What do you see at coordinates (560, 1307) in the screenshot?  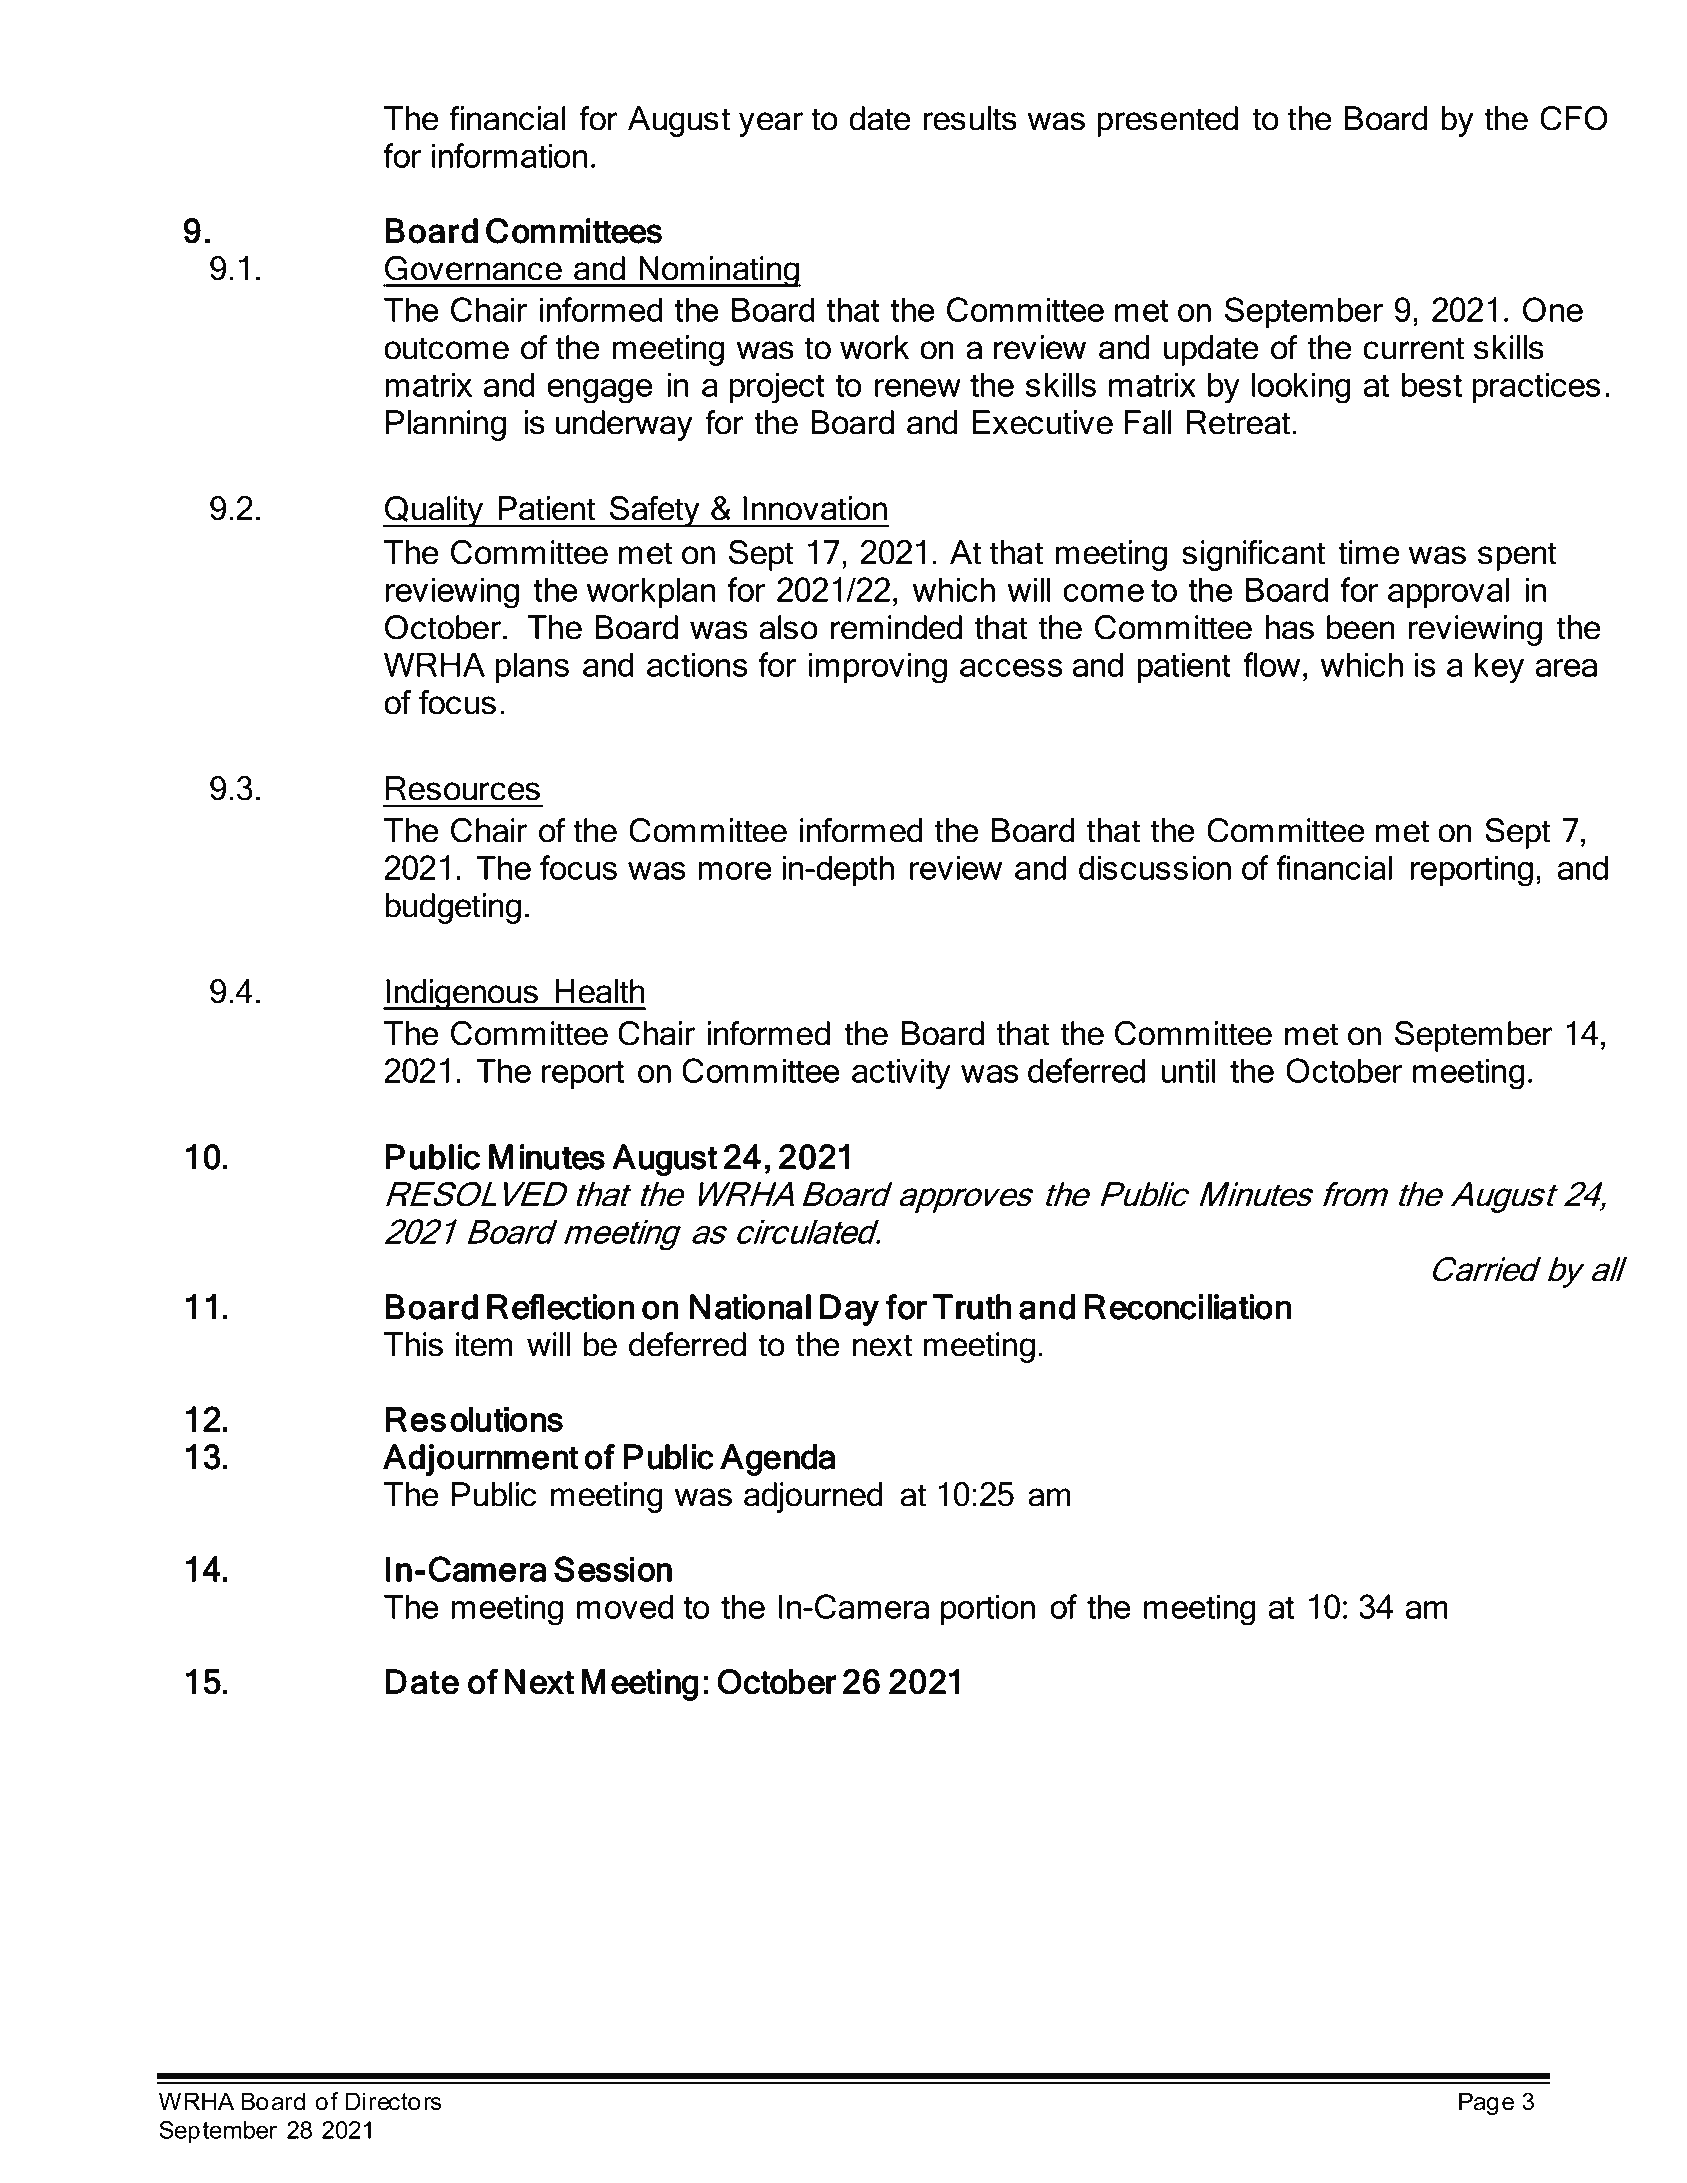 I see `Reflection` at bounding box center [560, 1307].
